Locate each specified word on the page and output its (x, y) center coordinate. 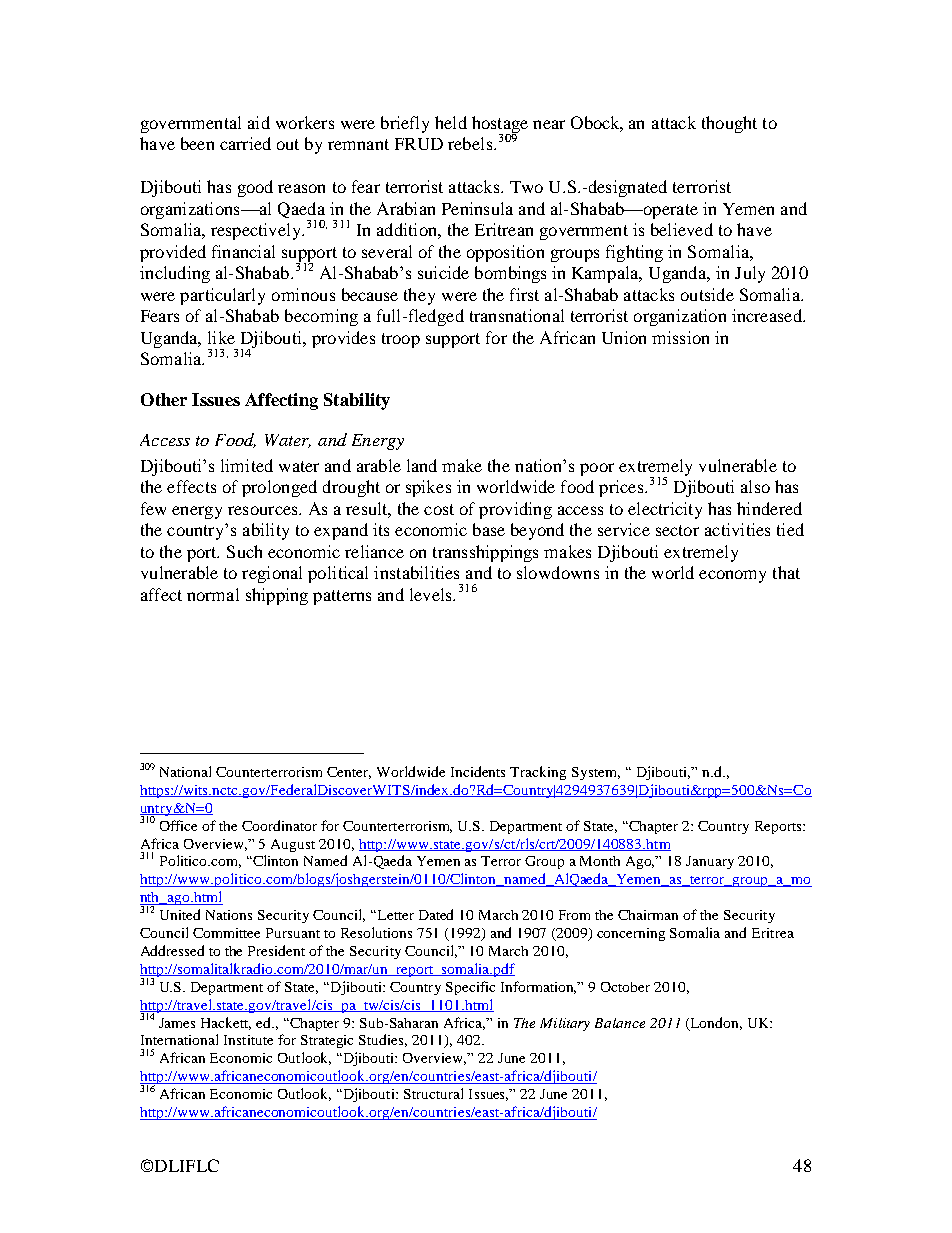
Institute (248, 1040)
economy (732, 576)
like (221, 337)
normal (213, 594)
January (710, 862)
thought (729, 124)
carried (245, 143)
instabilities (416, 572)
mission (680, 337)
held (451, 122)
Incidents (478, 771)
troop (401, 340)
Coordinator (279, 825)
